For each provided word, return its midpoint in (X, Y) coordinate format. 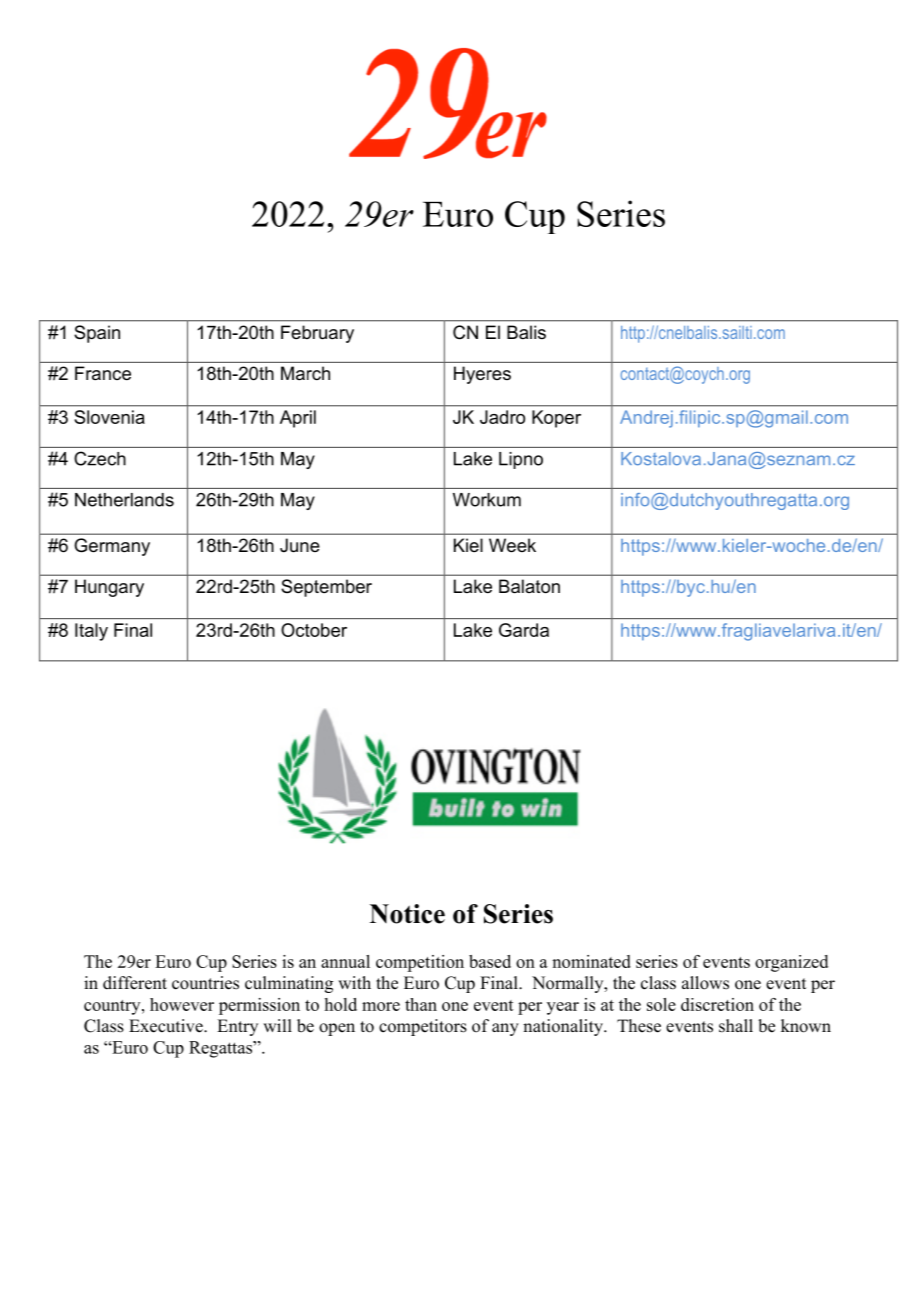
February (317, 334)
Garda (524, 630)
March (305, 373)
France (103, 373)
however (182, 1004)
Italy (91, 632)
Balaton (529, 586)
